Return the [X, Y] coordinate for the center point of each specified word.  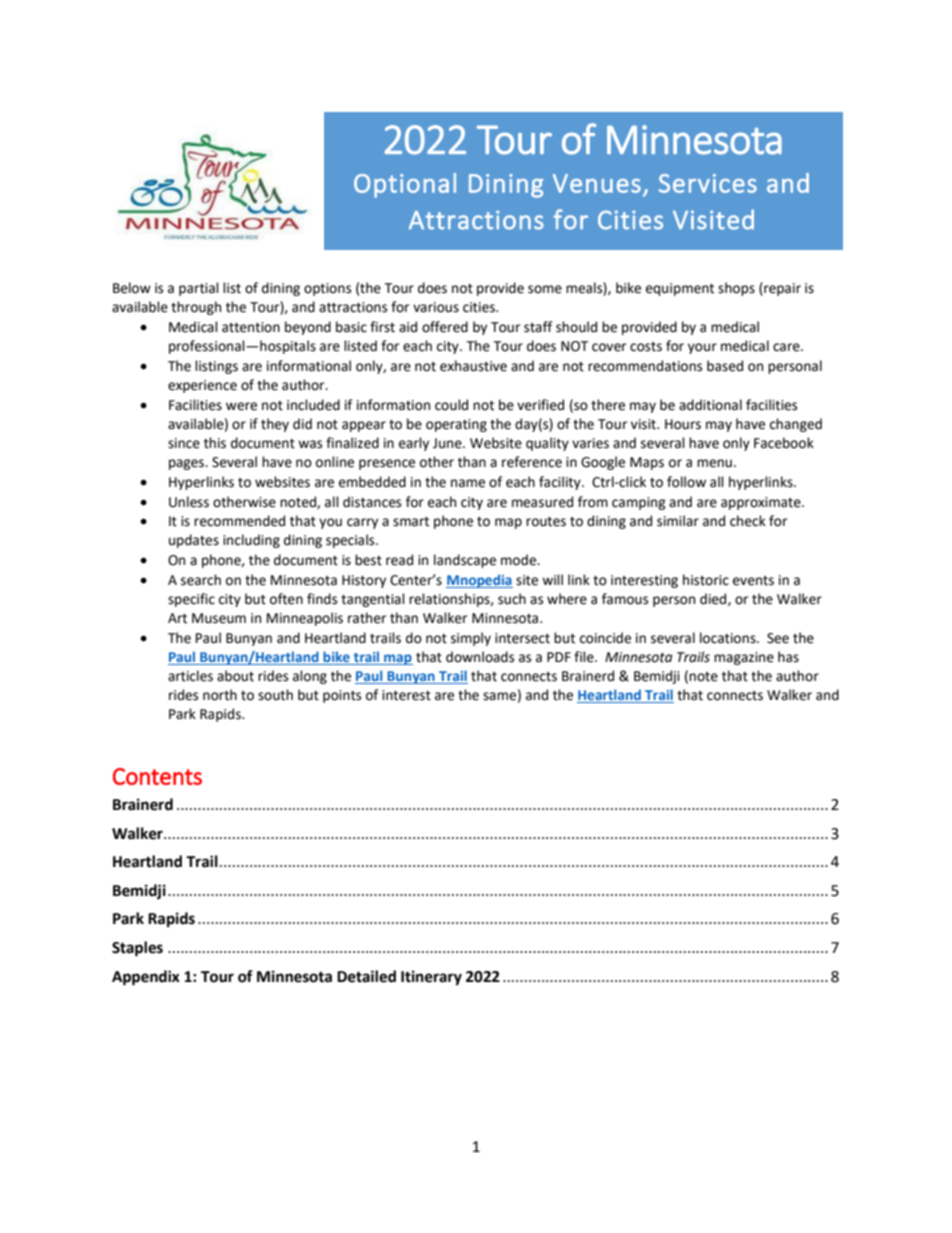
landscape [465, 561]
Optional [405, 185]
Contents [157, 776]
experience [202, 386]
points [342, 696]
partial [199, 289]
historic [706, 580]
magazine [744, 658]
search [201, 580]
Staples [137, 949]
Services [708, 183]
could [451, 405]
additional [710, 405]
